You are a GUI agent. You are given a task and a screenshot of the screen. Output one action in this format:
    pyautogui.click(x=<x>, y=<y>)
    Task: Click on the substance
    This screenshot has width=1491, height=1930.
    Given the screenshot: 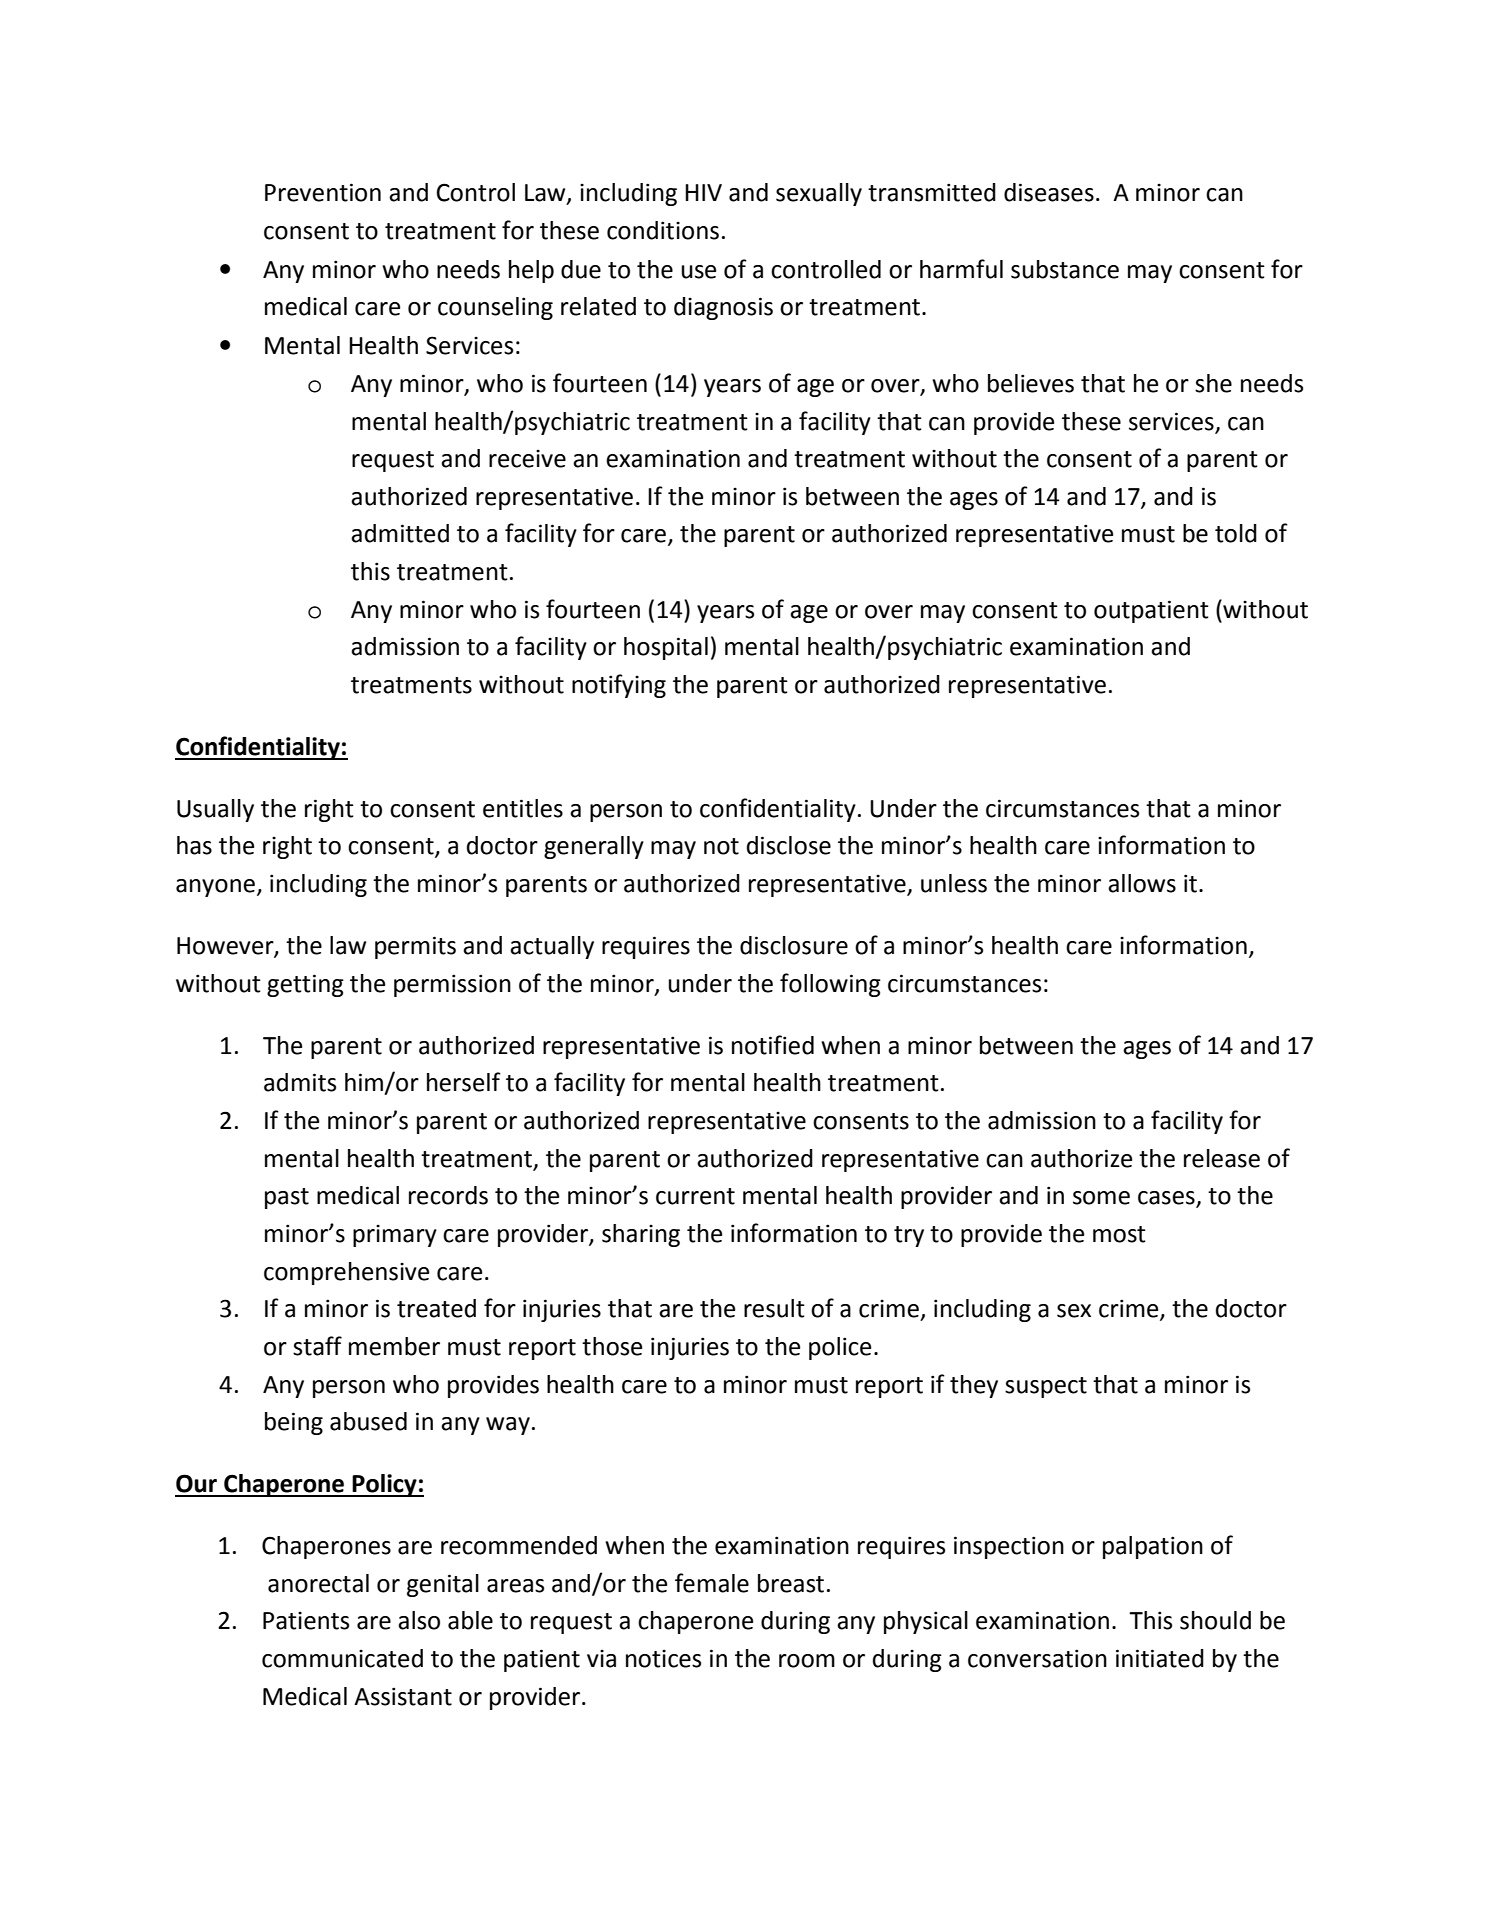 What is the action you would take?
    pyautogui.click(x=1065, y=269)
